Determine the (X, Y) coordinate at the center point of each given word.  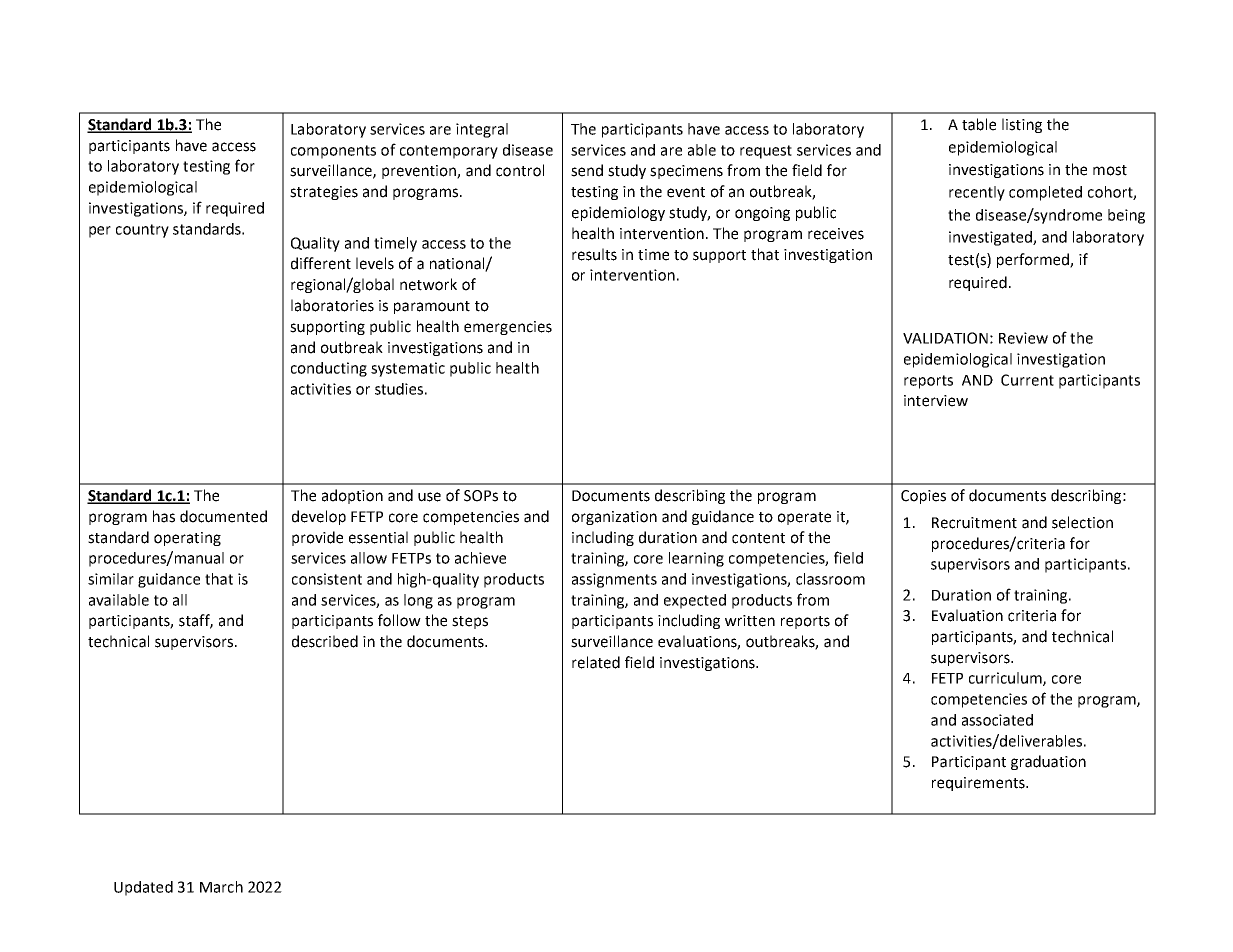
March (221, 887)
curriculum (1006, 679)
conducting (329, 369)
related (596, 662)
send (587, 170)
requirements (979, 784)
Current (1027, 380)
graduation (1048, 762)
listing (1022, 125)
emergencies (508, 328)
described (325, 641)
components (333, 152)
